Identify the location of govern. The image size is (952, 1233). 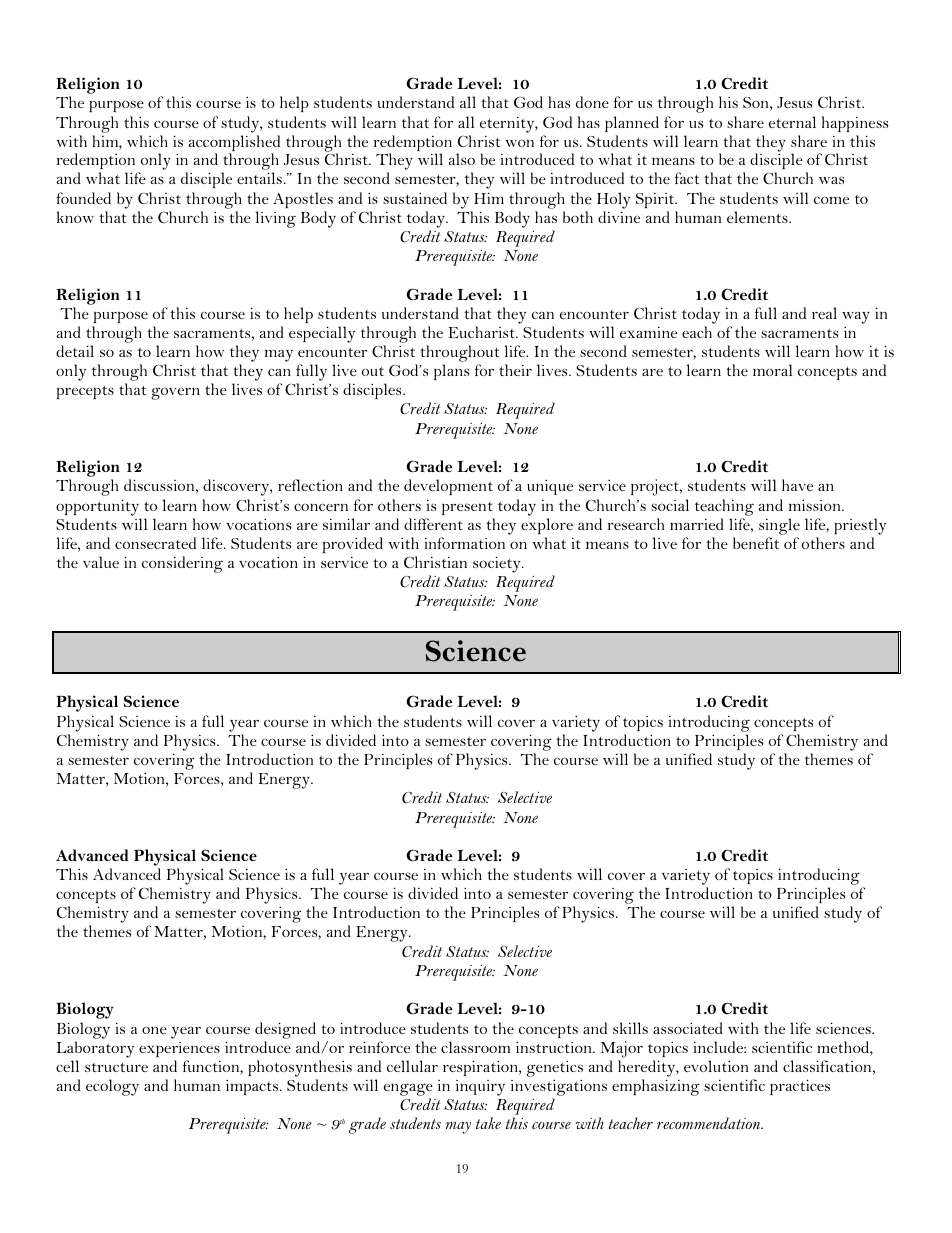
(175, 393).
